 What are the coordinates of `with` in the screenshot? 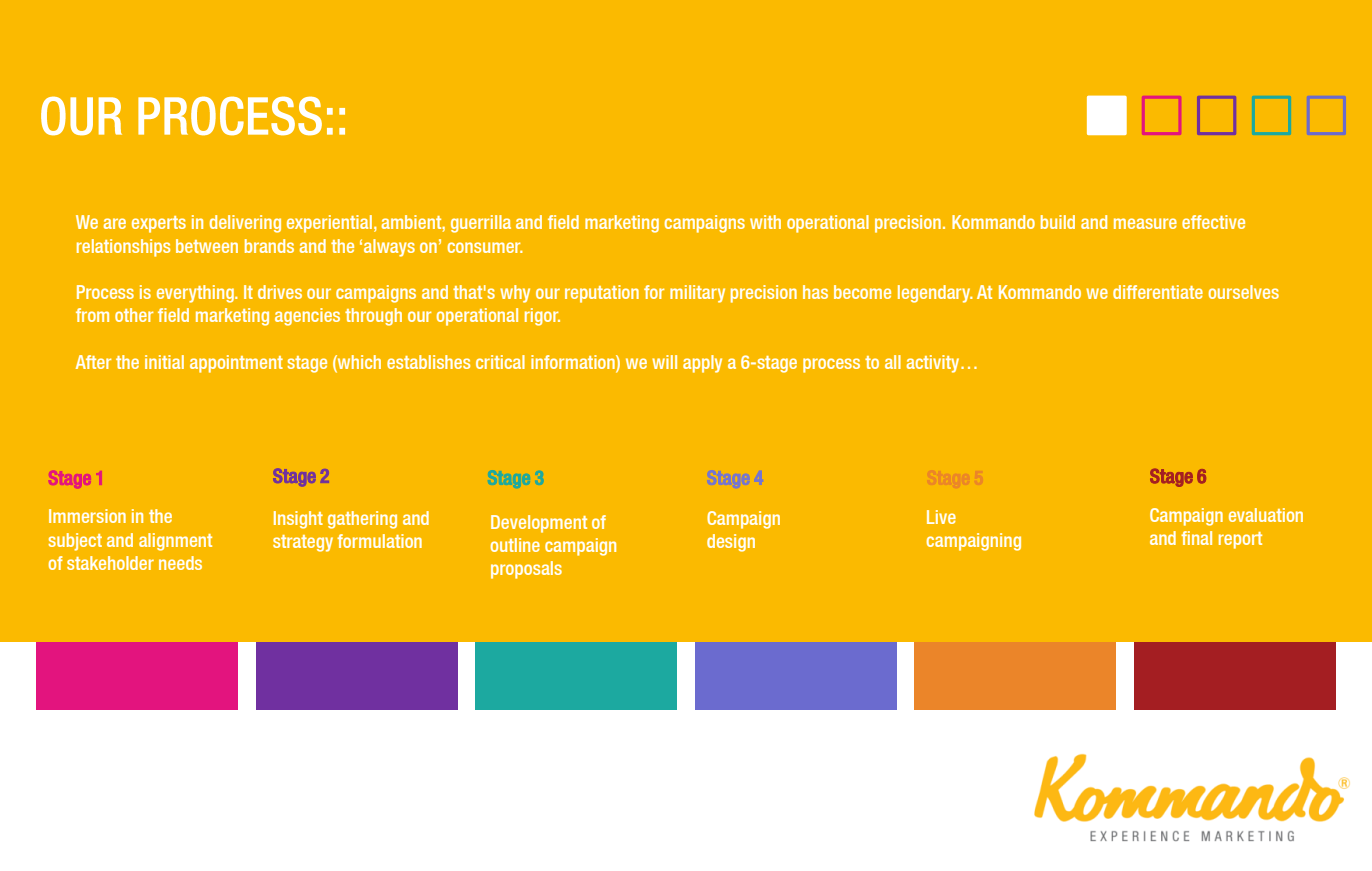 It's located at (765, 222).
